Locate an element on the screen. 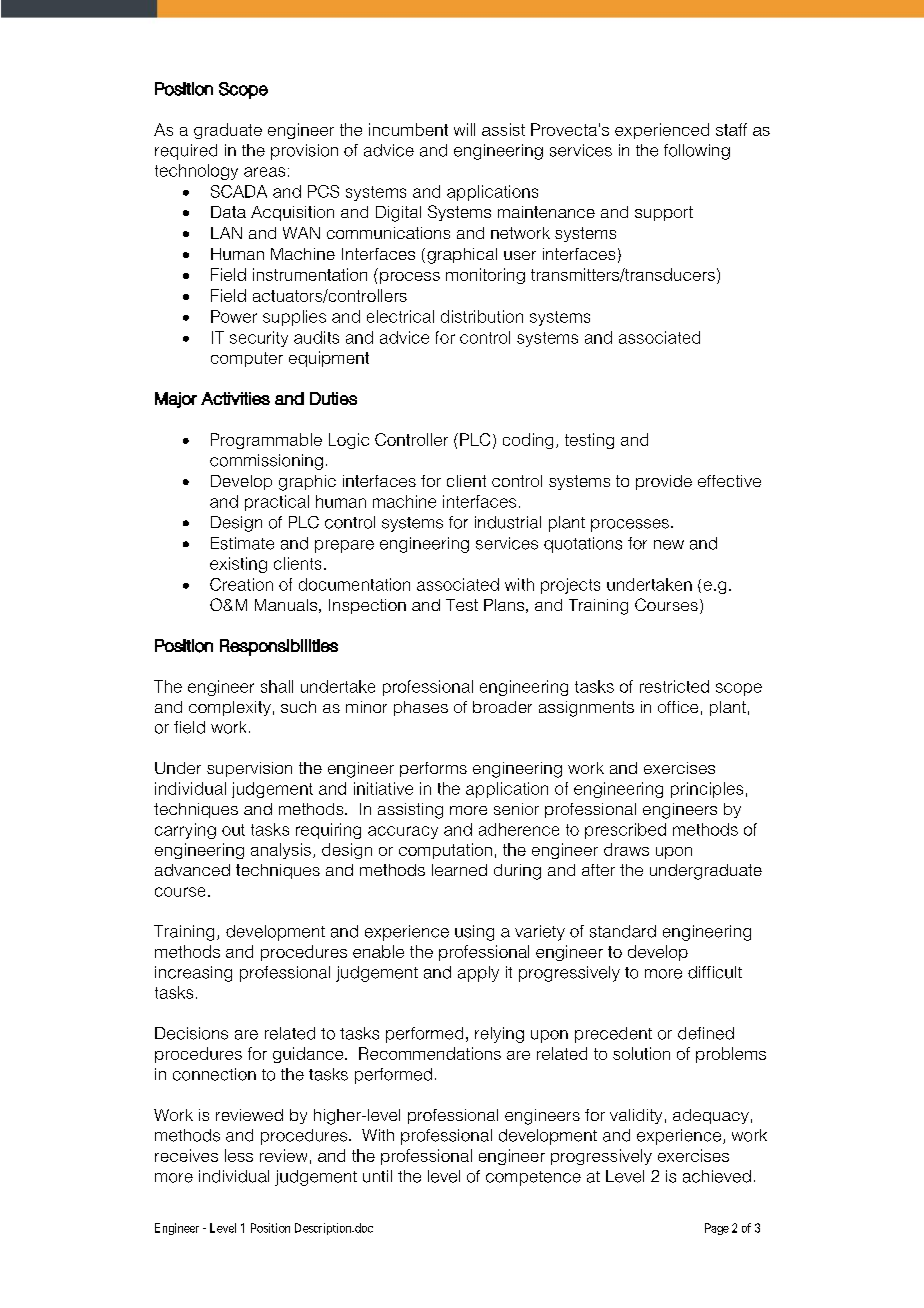  areas is located at coordinates (264, 172).
